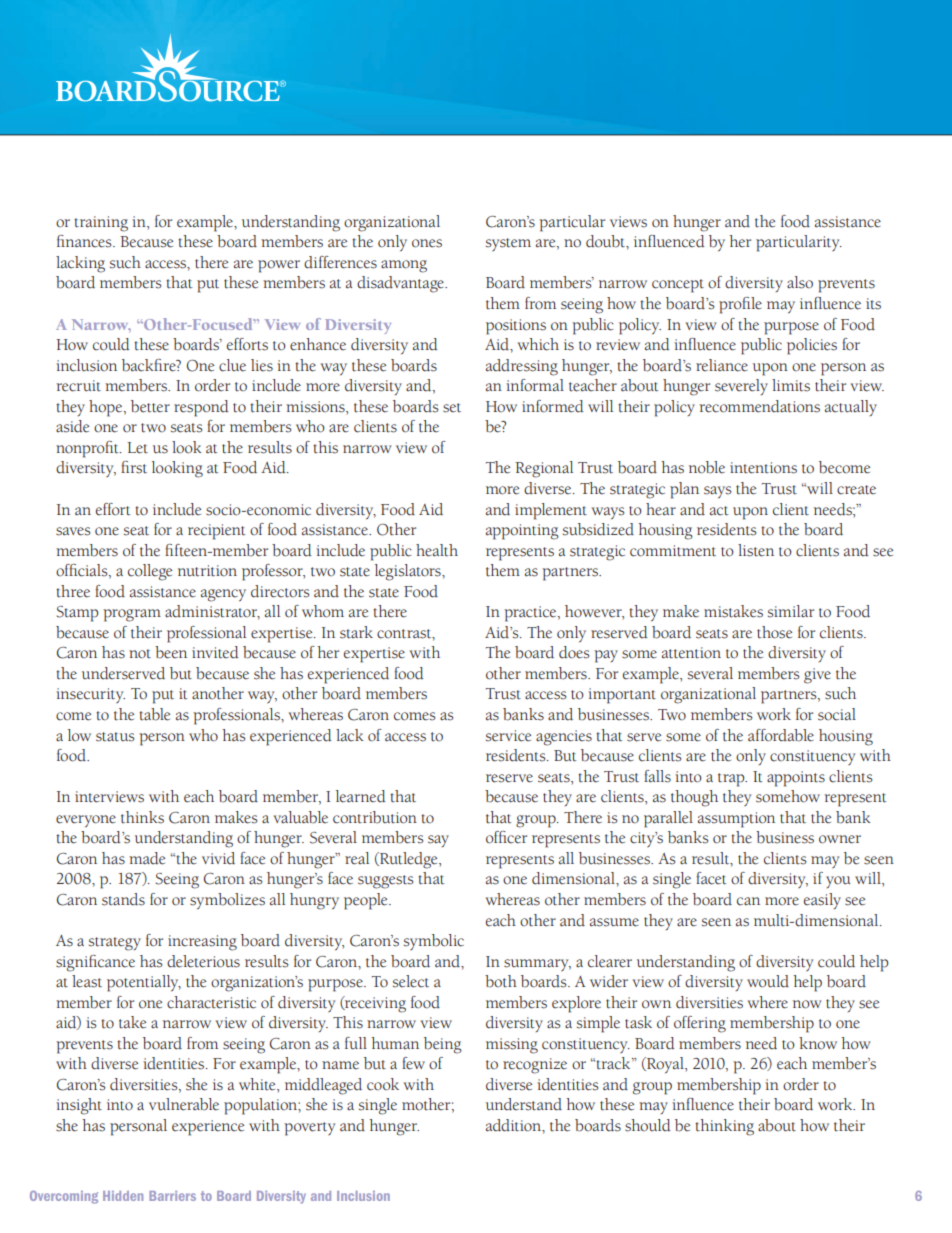 The image size is (952, 1233). Describe the element at coordinates (724, 1127) in the page. I see `thinking` at that location.
